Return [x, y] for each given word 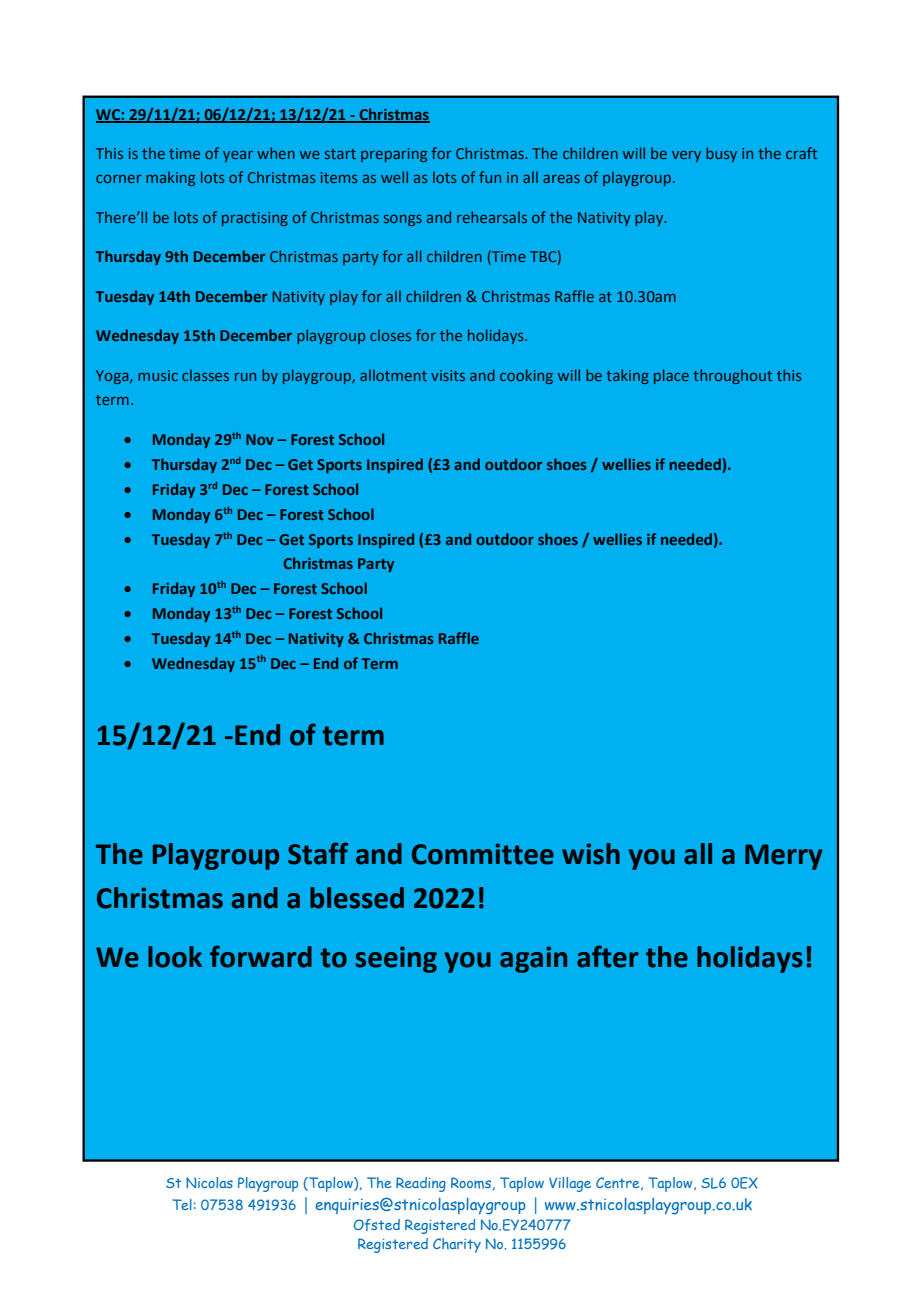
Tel [182, 1204]
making [170, 178]
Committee [483, 854]
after [607, 956]
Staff [318, 853]
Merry [784, 857]
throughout [732, 376]
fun [490, 177]
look [175, 957]
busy [721, 154]
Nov [260, 439]
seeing [396, 959]
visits [448, 375]
